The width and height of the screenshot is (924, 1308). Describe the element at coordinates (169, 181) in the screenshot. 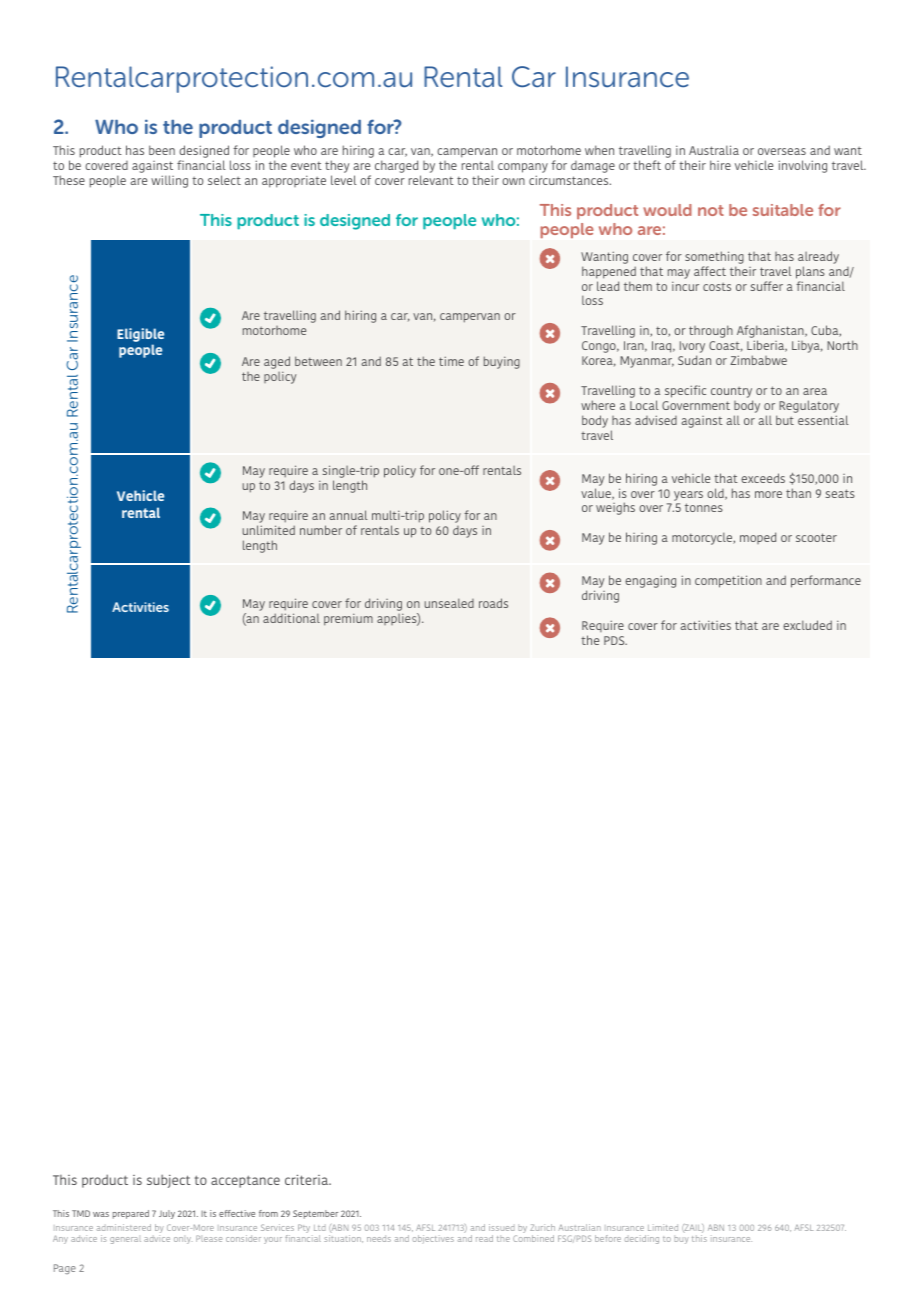

I see `willing` at that location.
